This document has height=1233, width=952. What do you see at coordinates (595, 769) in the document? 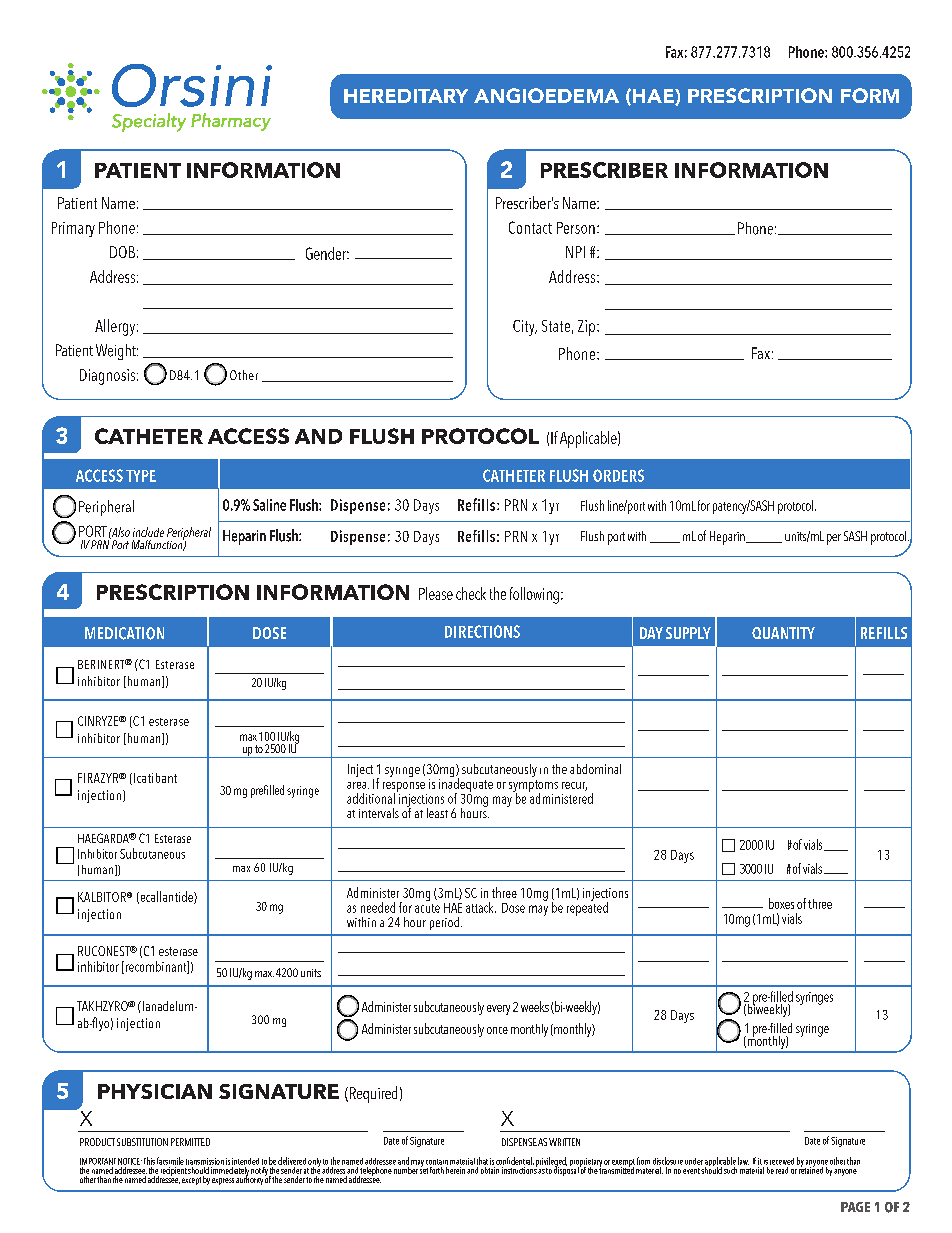
I see `abdominal` at bounding box center [595, 769].
